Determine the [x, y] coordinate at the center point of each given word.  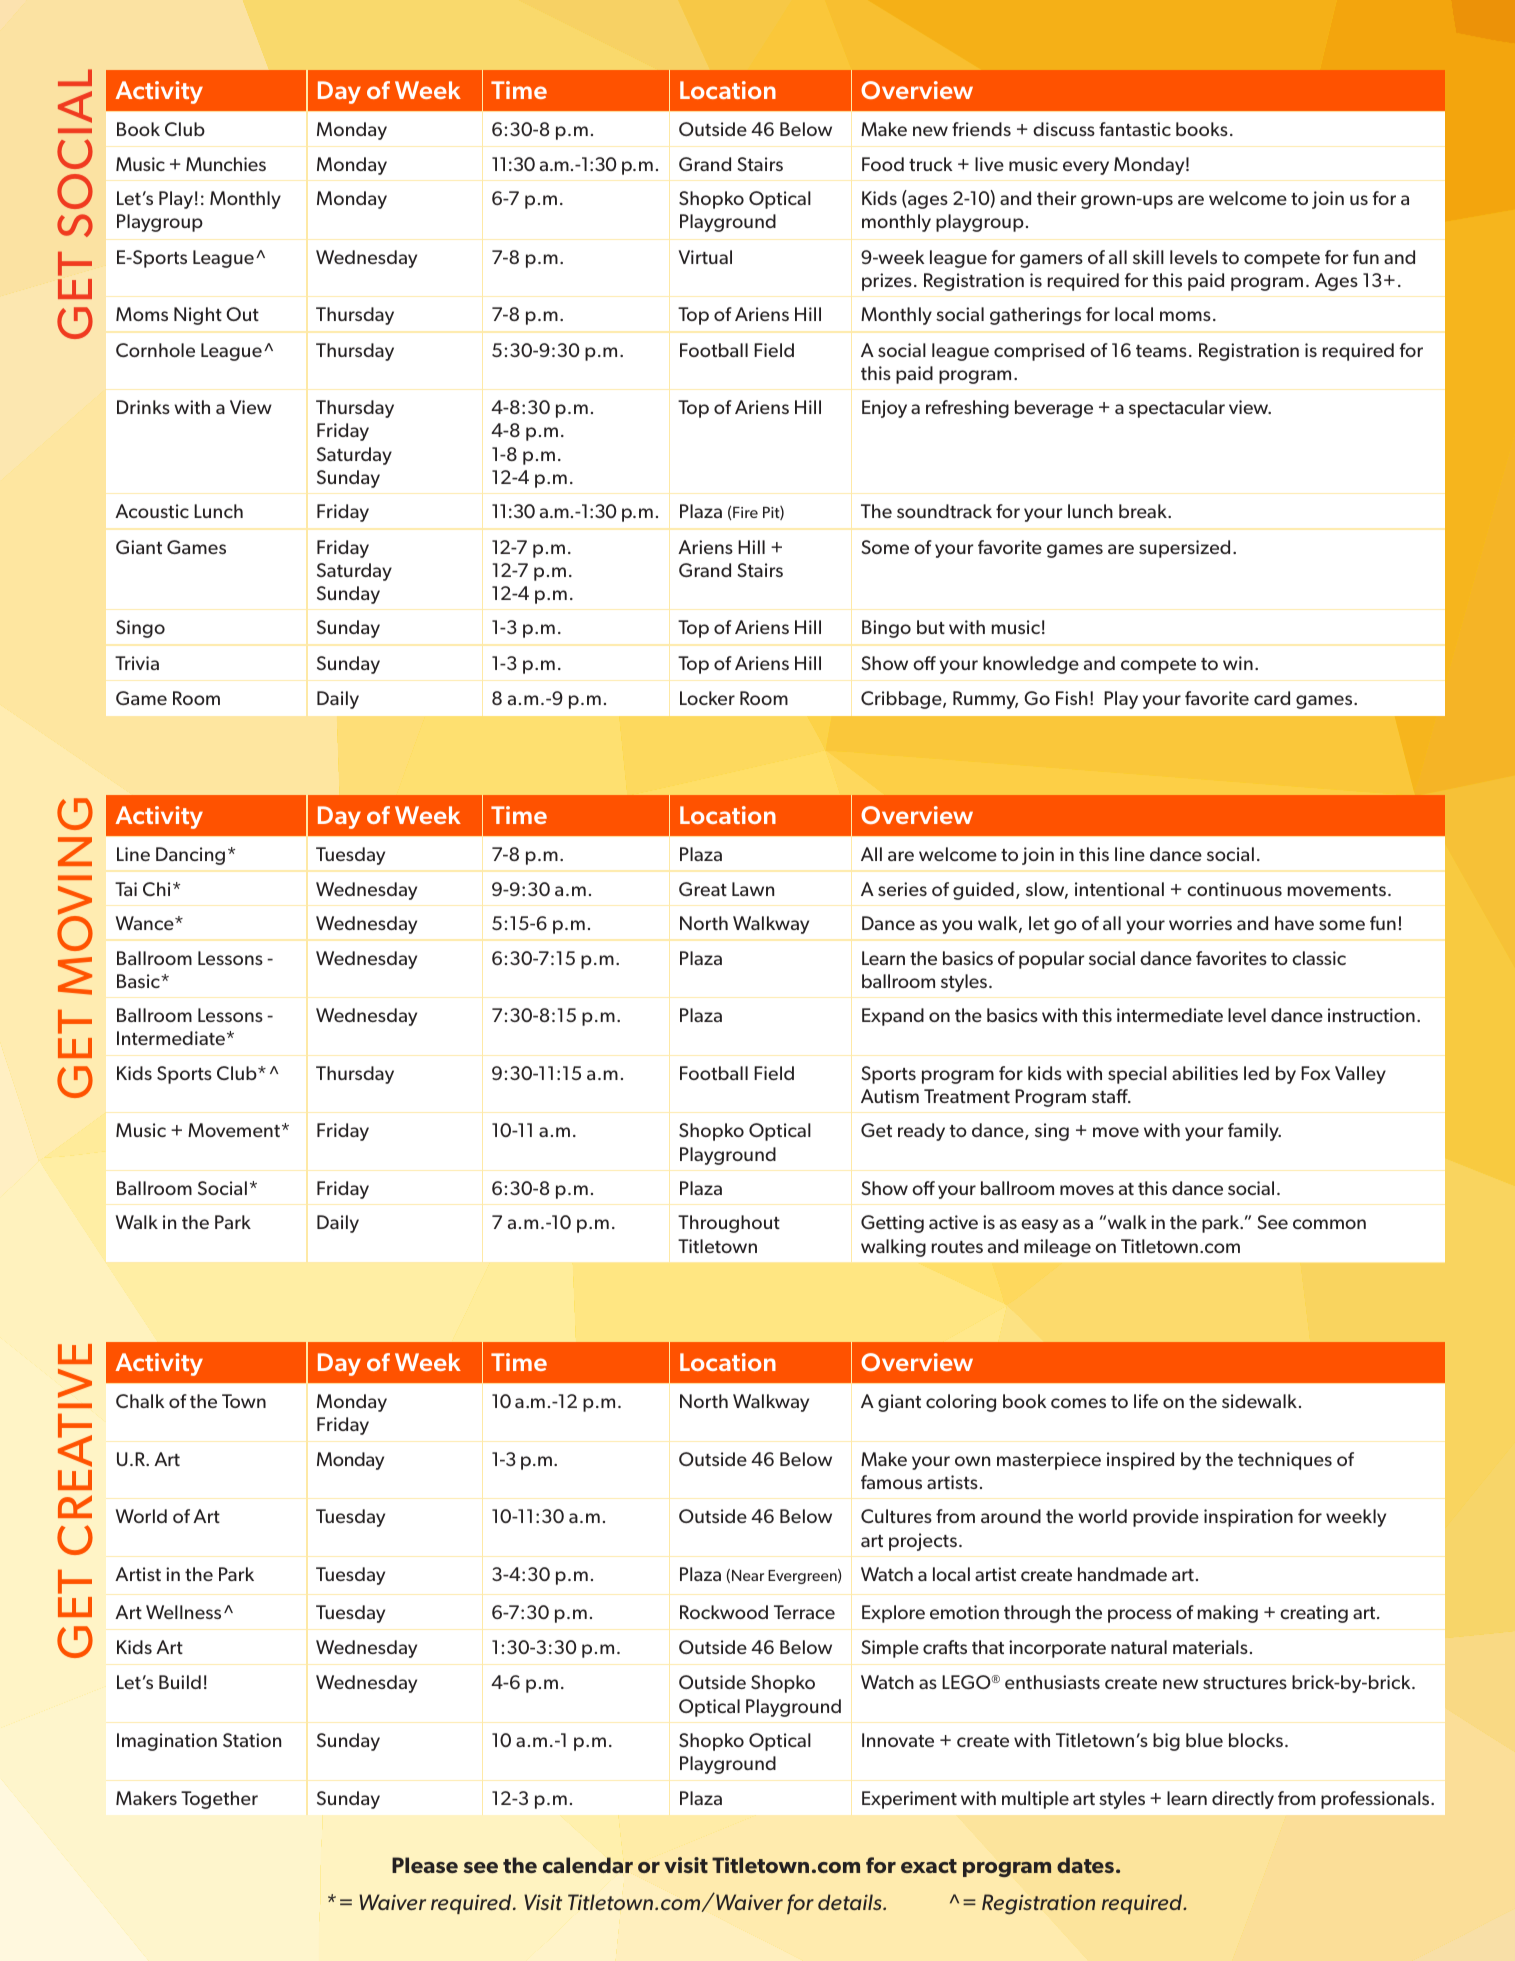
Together [219, 1800]
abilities [1205, 1073]
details [851, 1902]
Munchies [226, 164]
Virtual [705, 257]
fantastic [1135, 129]
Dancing [190, 856]
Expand [893, 1017]
